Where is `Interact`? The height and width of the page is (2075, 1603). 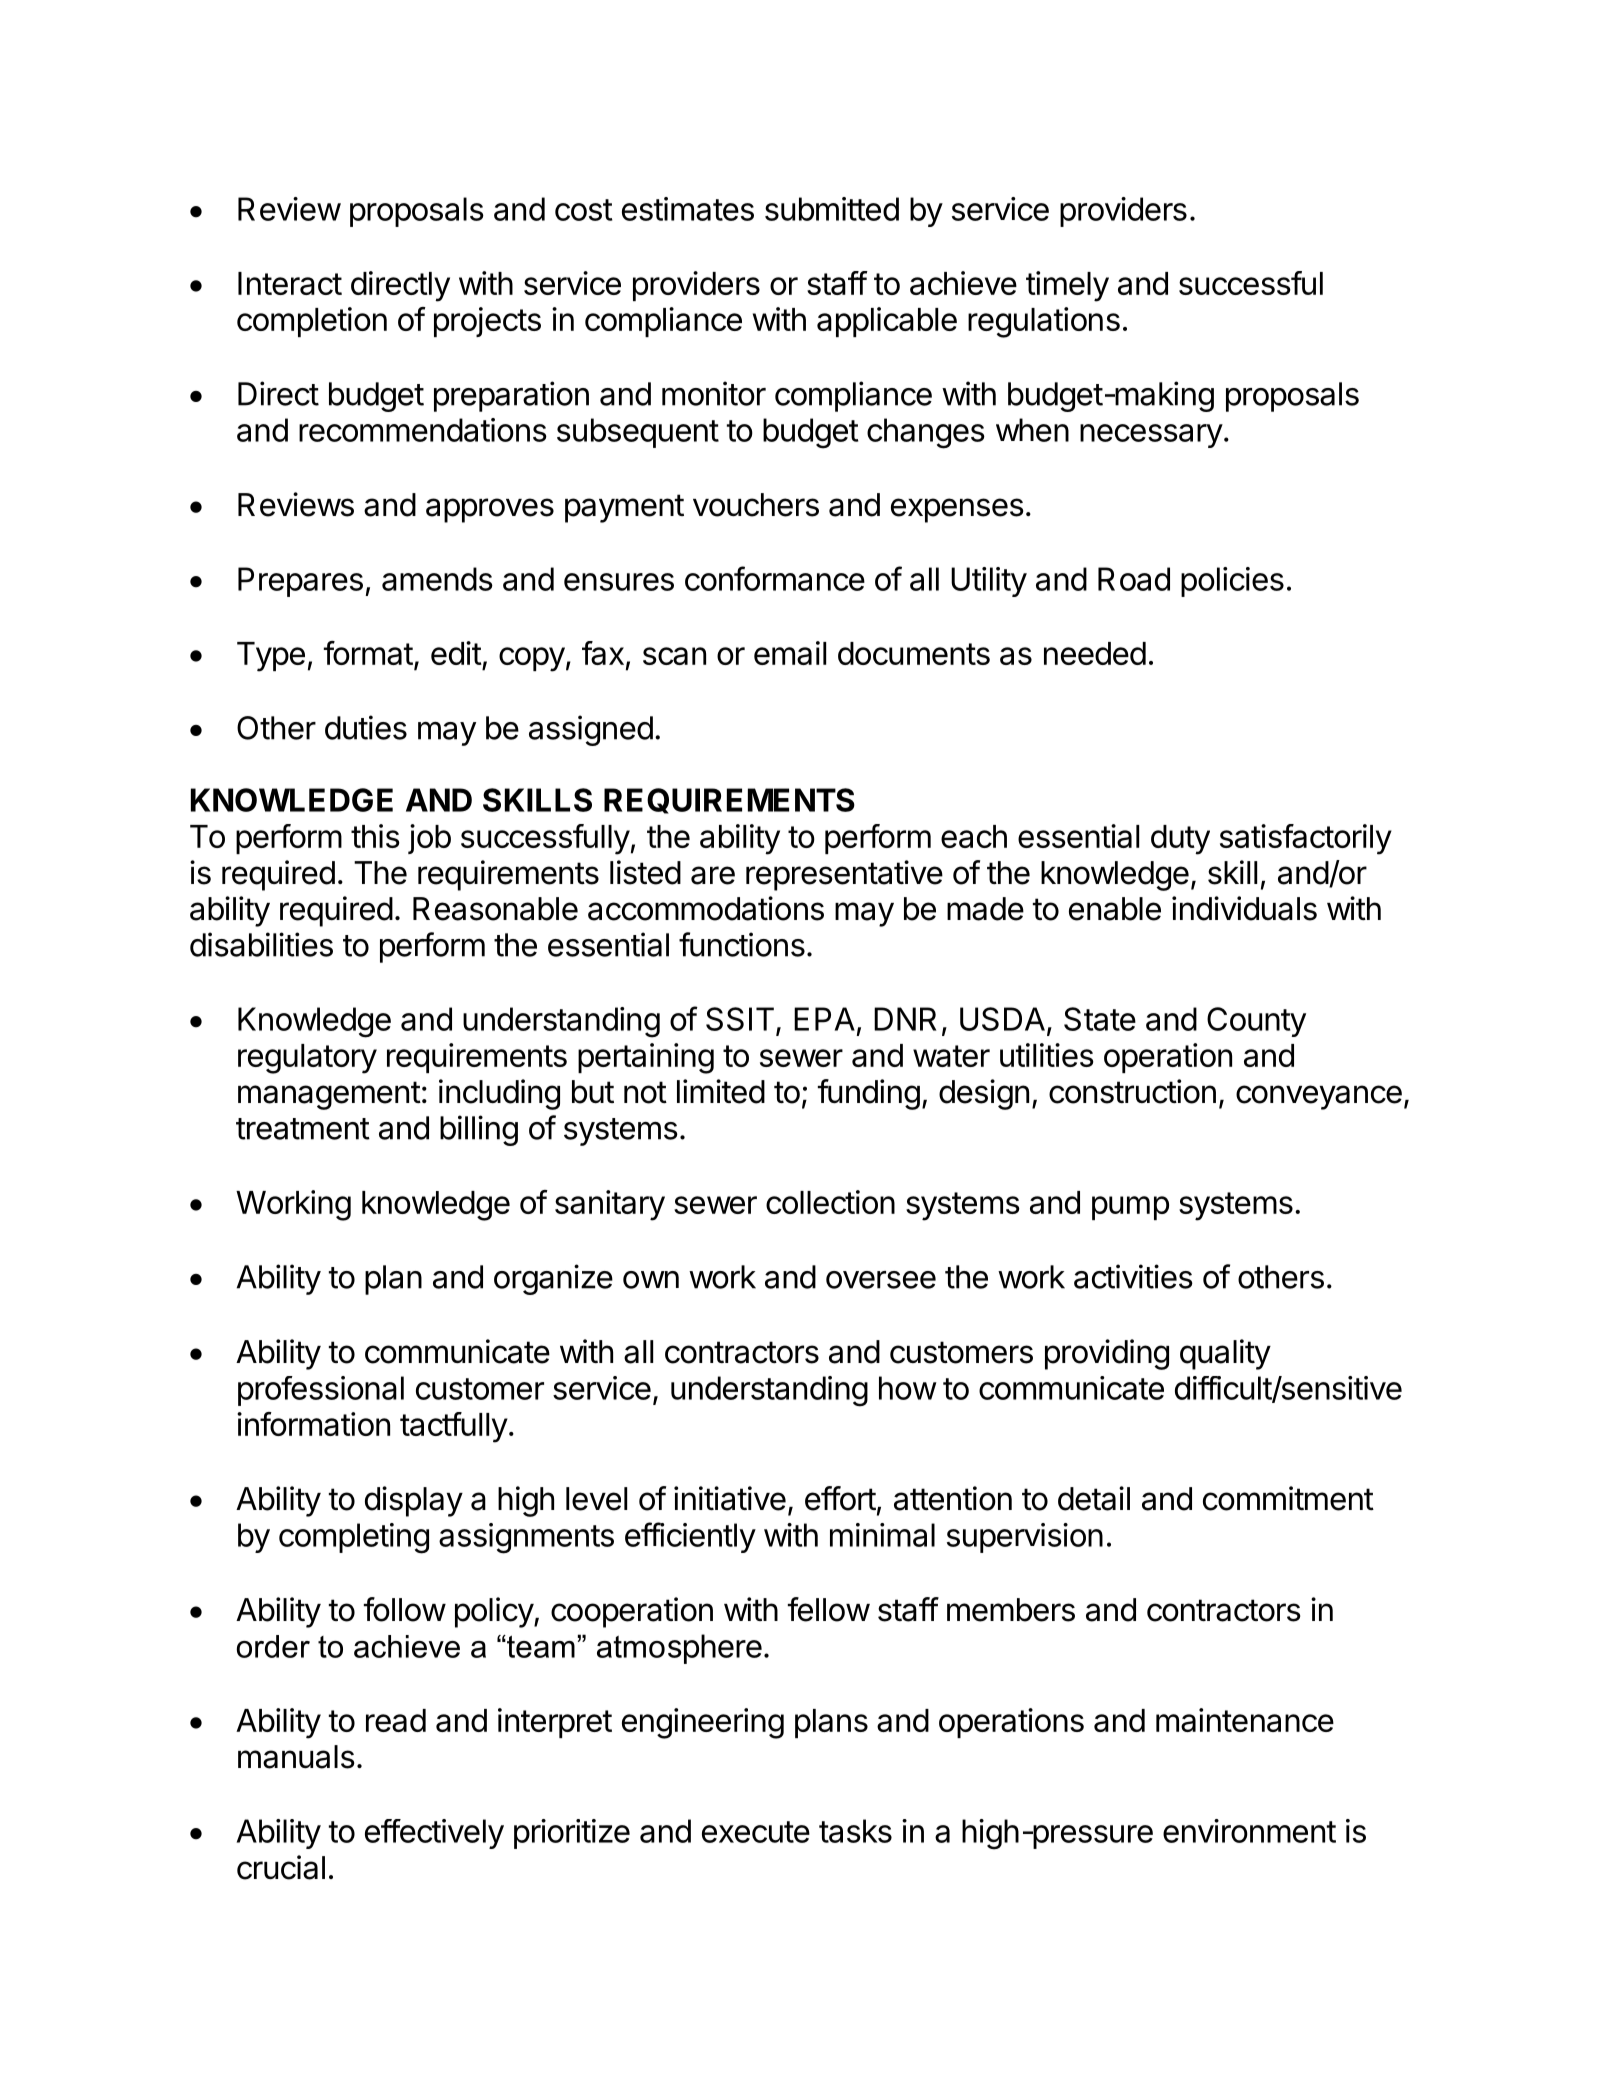
Interact is located at coordinates (290, 283).
